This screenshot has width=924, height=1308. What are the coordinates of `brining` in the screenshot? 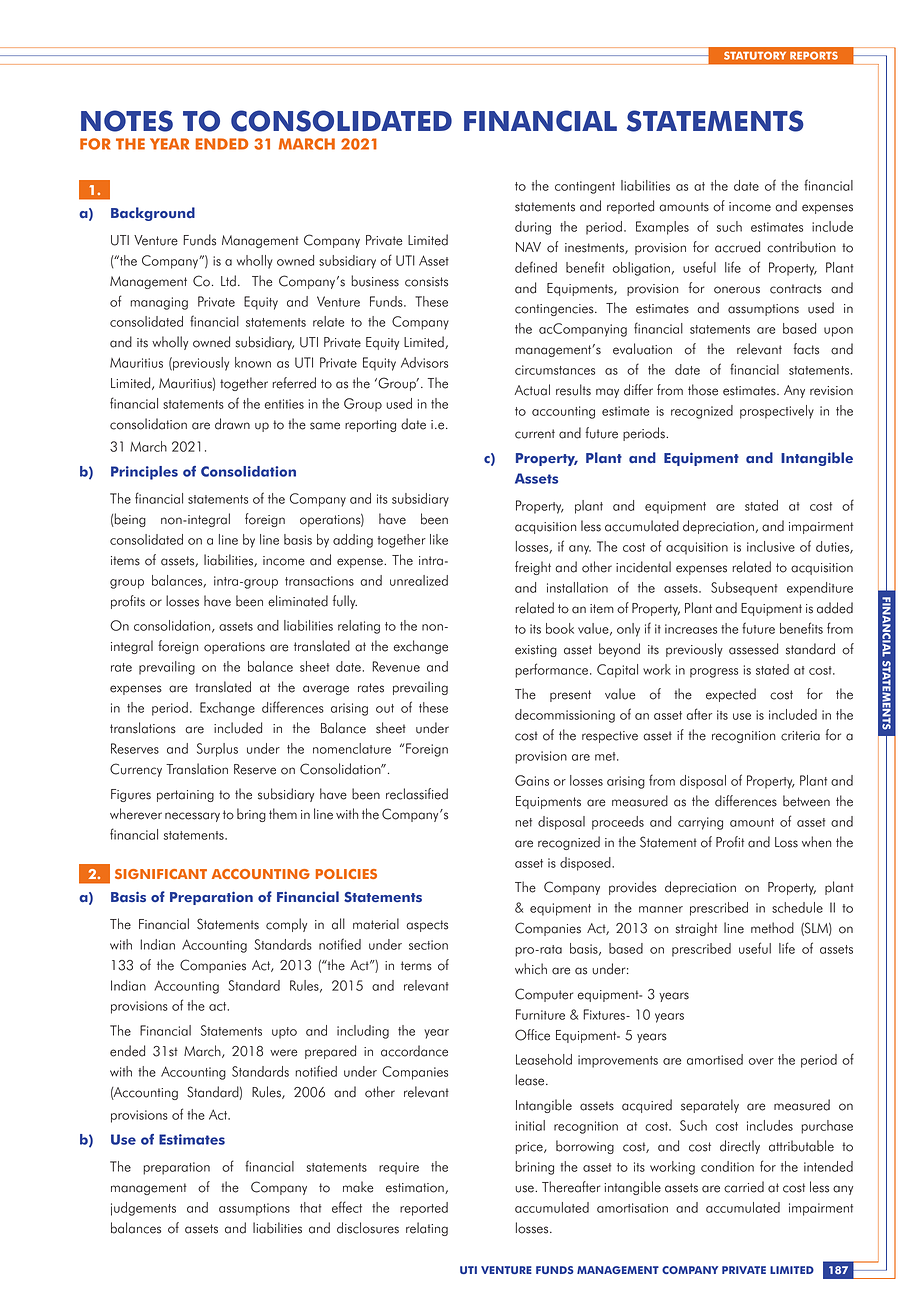 It's located at (534, 1168).
